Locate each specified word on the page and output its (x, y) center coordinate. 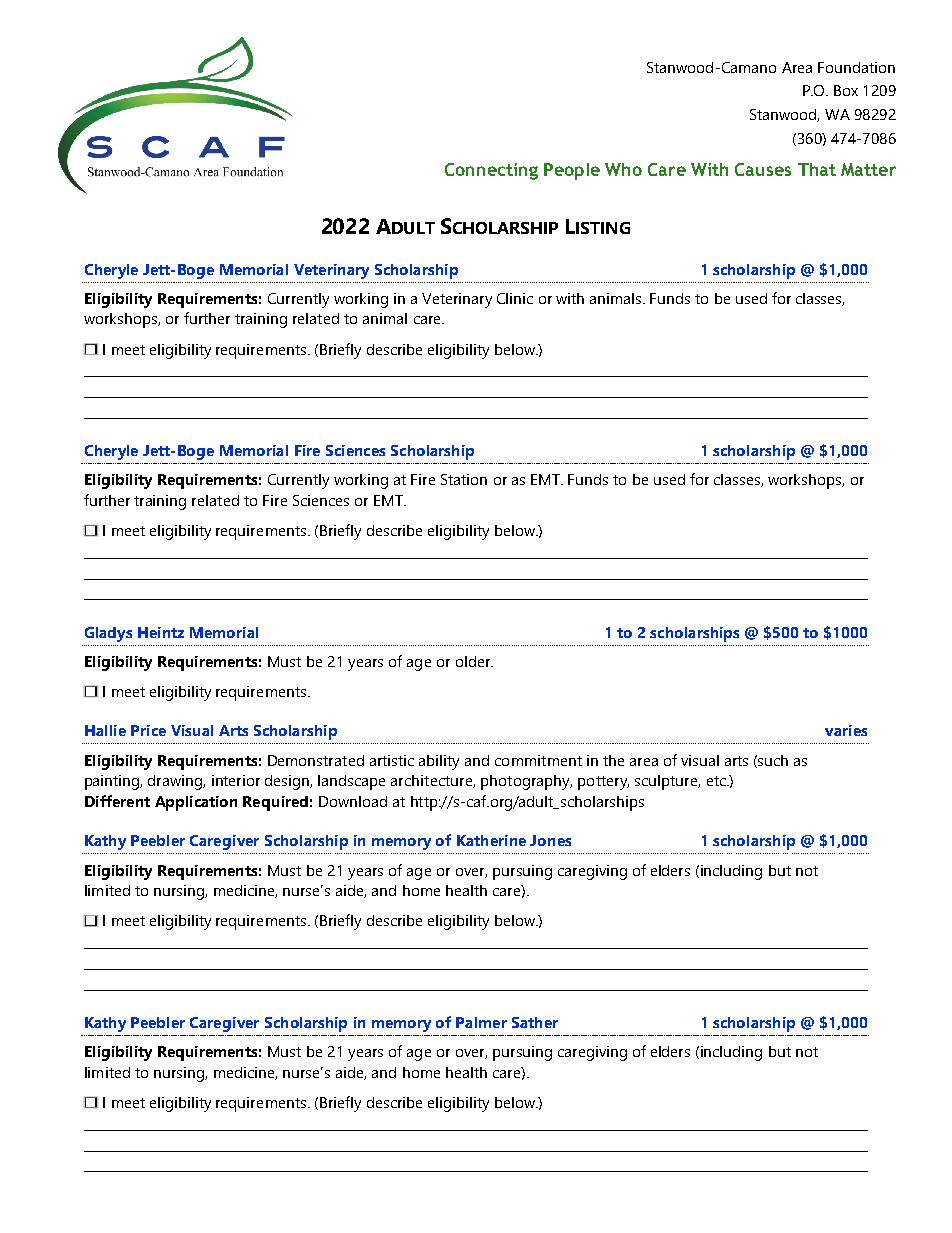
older (474, 661)
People (572, 171)
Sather (535, 1022)
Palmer (481, 1022)
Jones (550, 840)
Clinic (515, 298)
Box (846, 90)
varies (846, 730)
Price (148, 730)
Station (464, 479)
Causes (763, 169)
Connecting (491, 171)
